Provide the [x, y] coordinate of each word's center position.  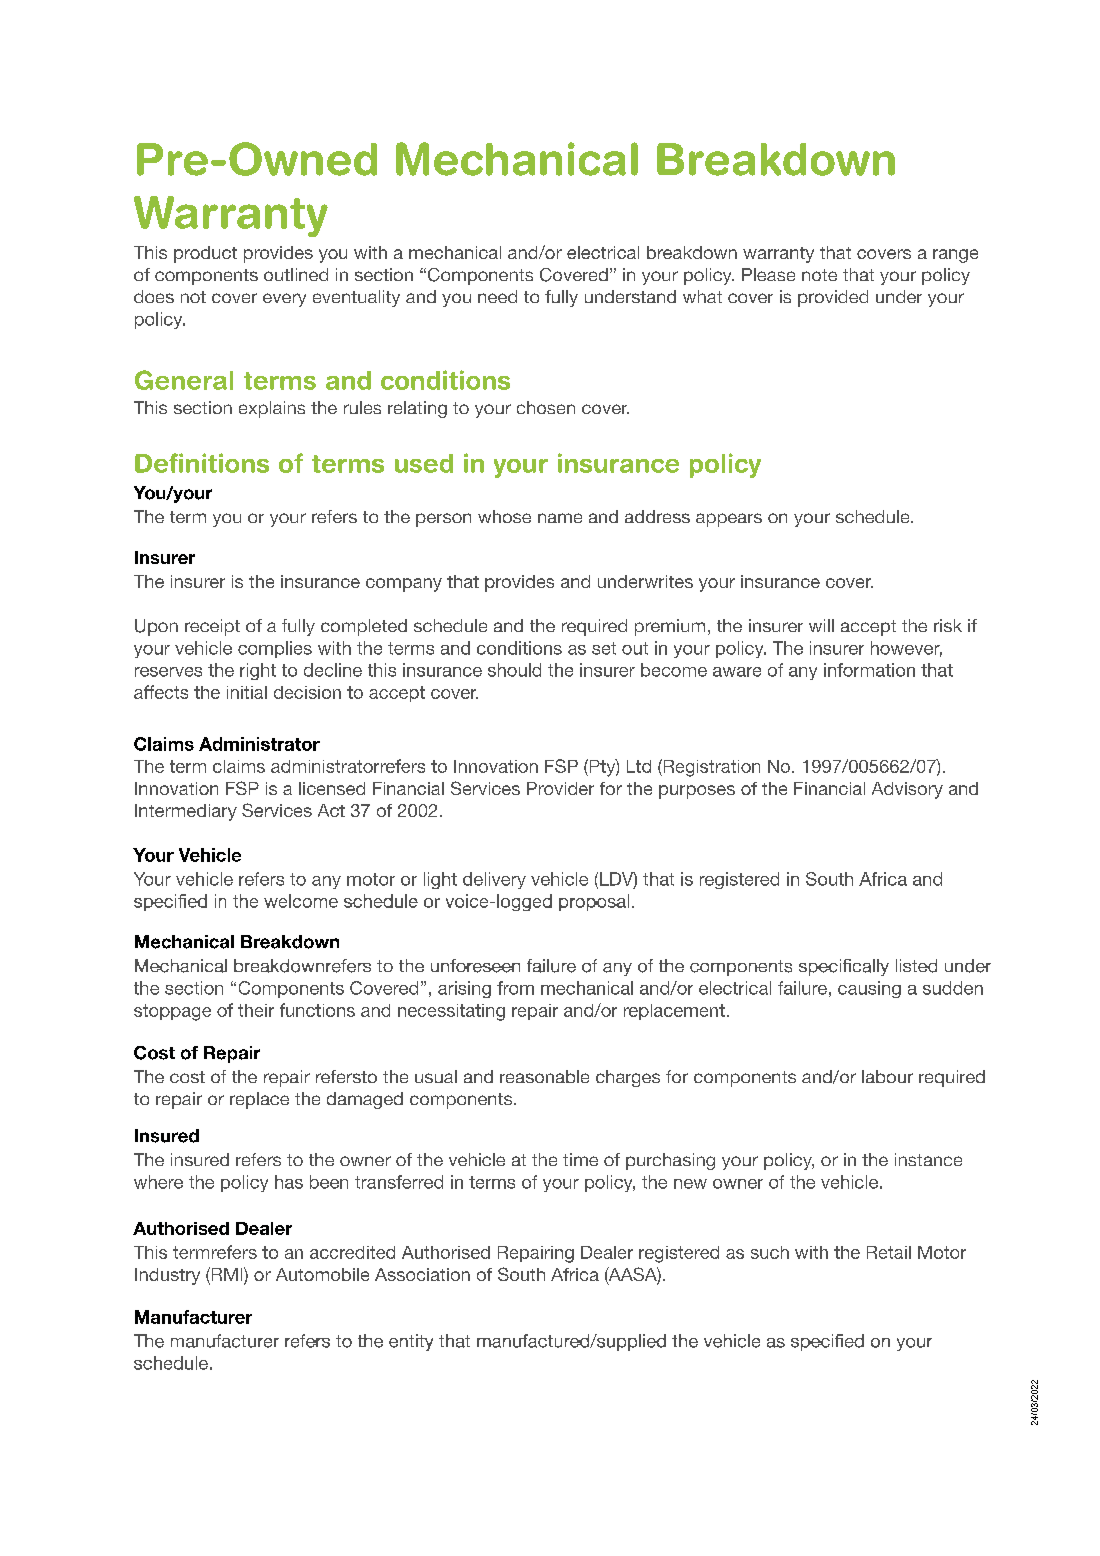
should [514, 670]
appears [729, 520]
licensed [332, 788]
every [284, 300]
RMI [227, 1274]
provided [833, 298]
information [869, 670]
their [256, 1010]
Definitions [202, 463]
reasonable [544, 1076]
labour [887, 1076]
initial [247, 692]
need [497, 296]
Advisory [907, 790]
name [560, 518]
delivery [494, 880]
